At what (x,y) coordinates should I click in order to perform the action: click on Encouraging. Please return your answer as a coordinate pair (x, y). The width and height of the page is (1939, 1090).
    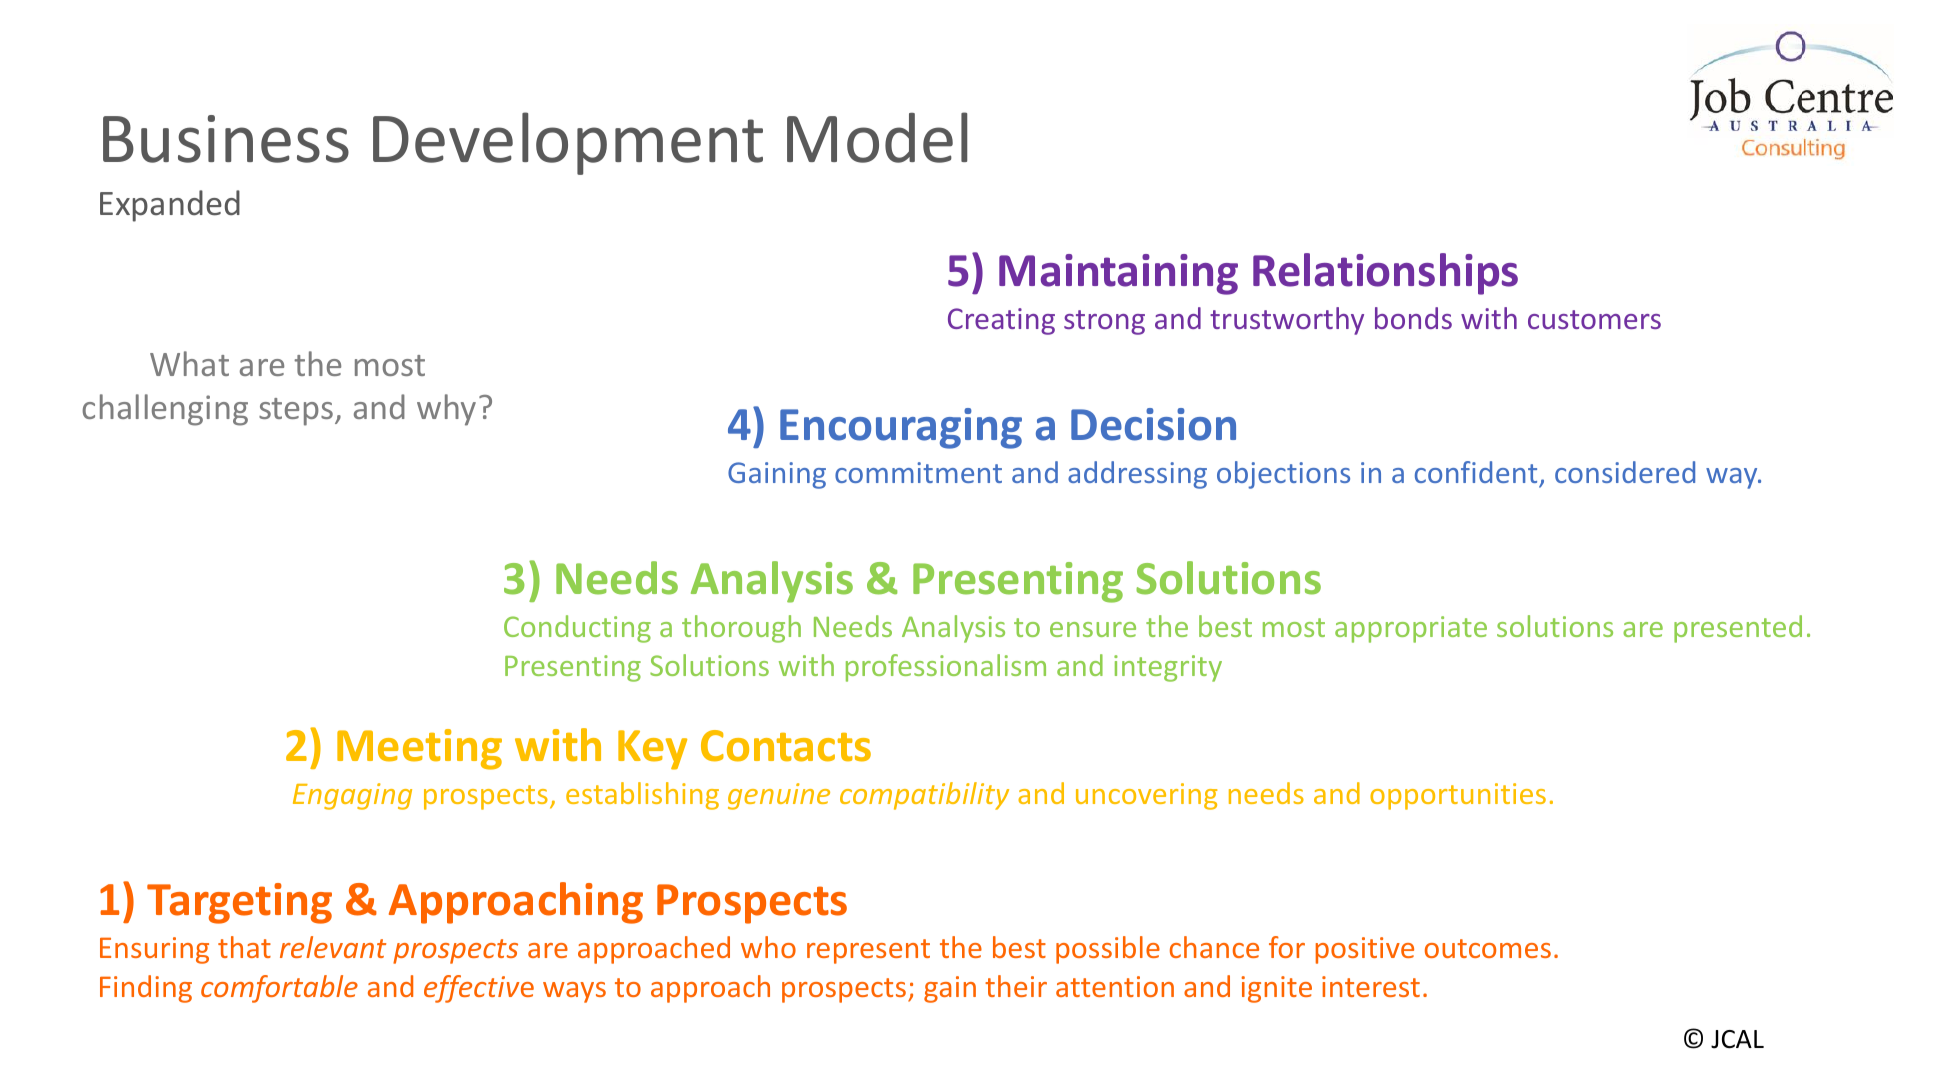
    Looking at the image, I should click on (901, 428).
